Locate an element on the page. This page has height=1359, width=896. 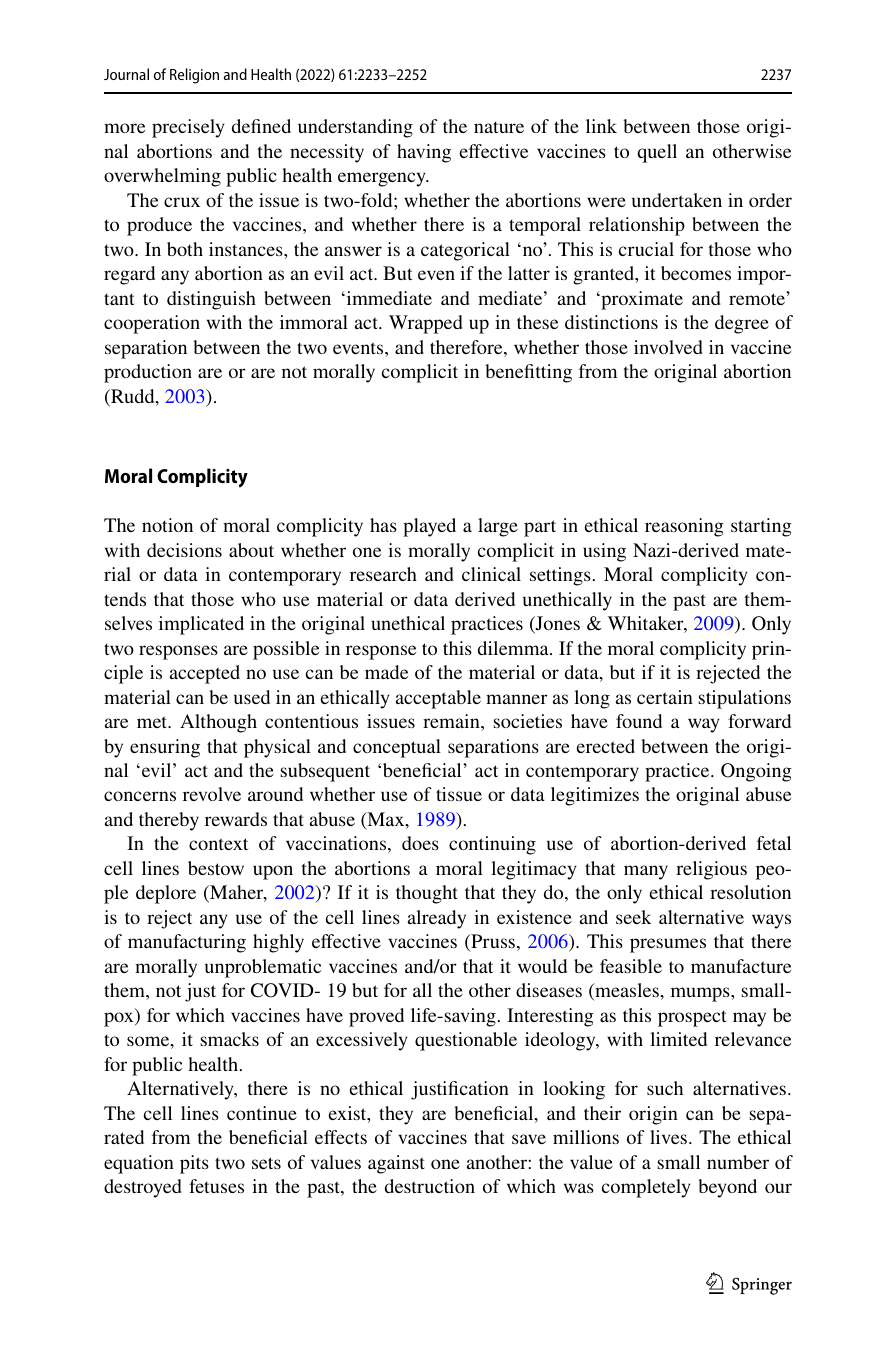
dilemma is located at coordinates (514, 648).
